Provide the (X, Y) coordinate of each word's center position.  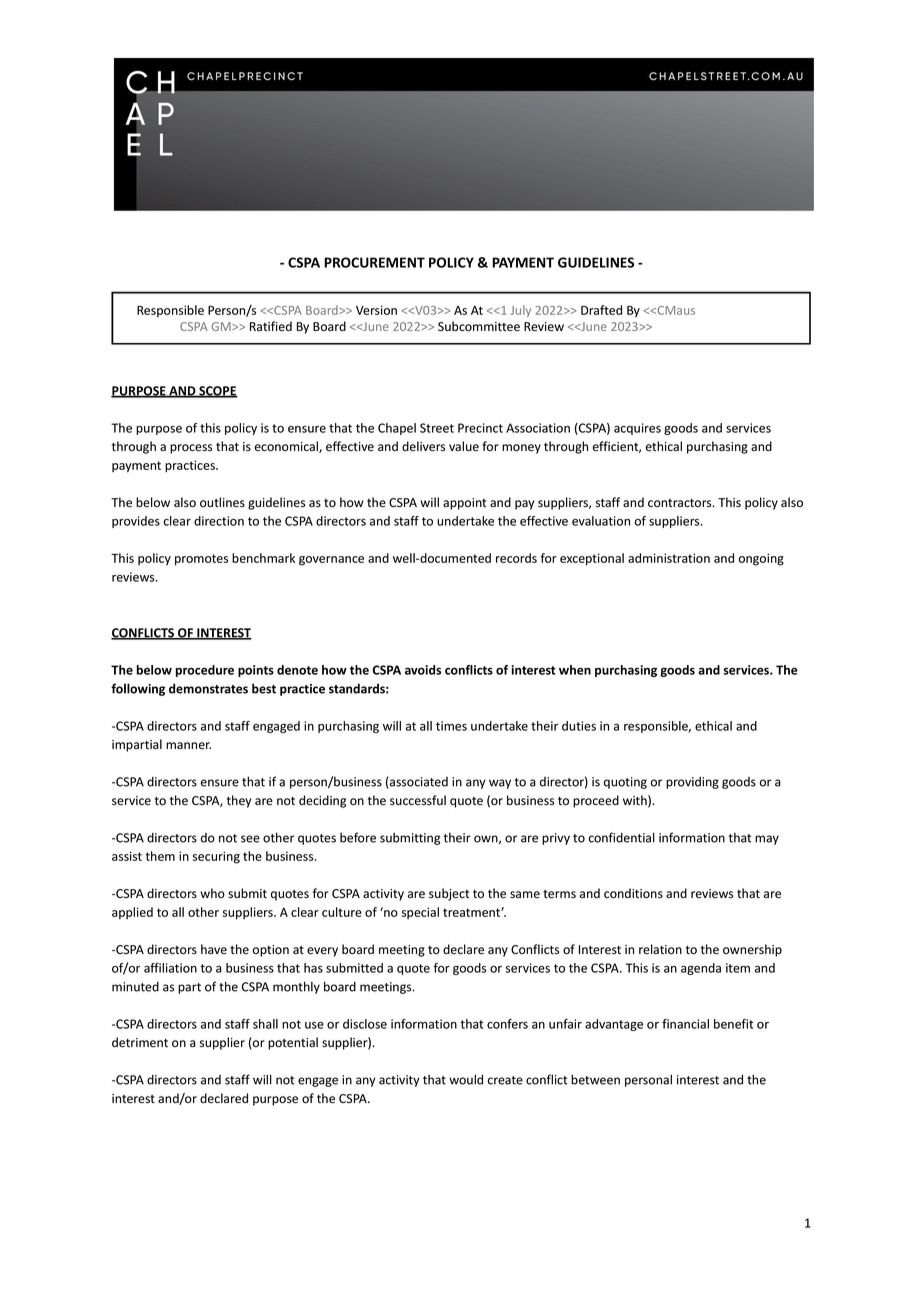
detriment (140, 1042)
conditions (633, 893)
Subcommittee (479, 326)
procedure (205, 671)
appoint (464, 504)
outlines (222, 502)
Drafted (601, 310)
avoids (423, 670)
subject (449, 894)
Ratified (271, 326)
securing (216, 857)
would (466, 1079)
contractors (681, 503)
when (575, 670)
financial (685, 1024)
